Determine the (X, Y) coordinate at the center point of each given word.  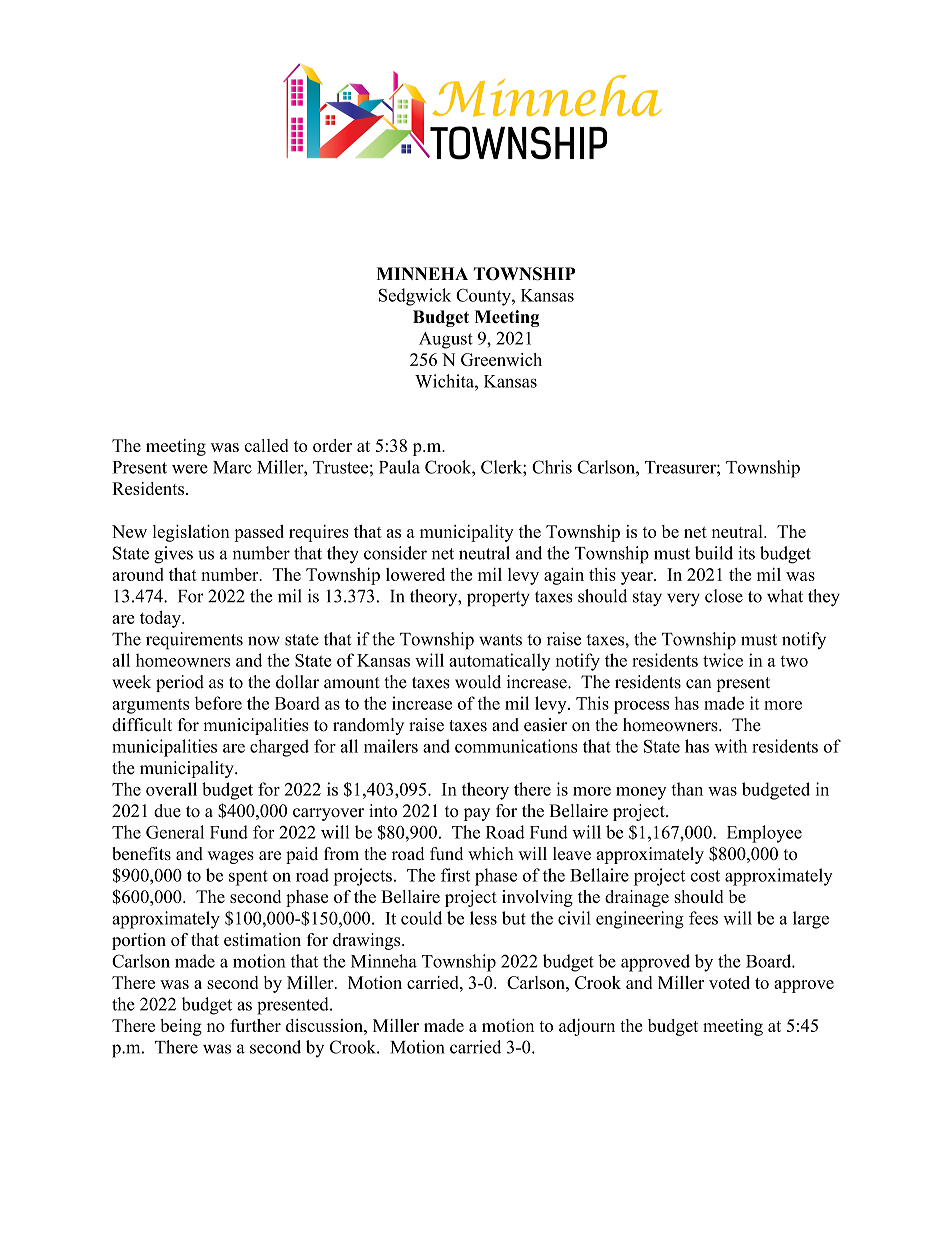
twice (723, 660)
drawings (368, 941)
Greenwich (501, 359)
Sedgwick (415, 297)
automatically (500, 662)
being (181, 1027)
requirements (194, 640)
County (484, 297)
